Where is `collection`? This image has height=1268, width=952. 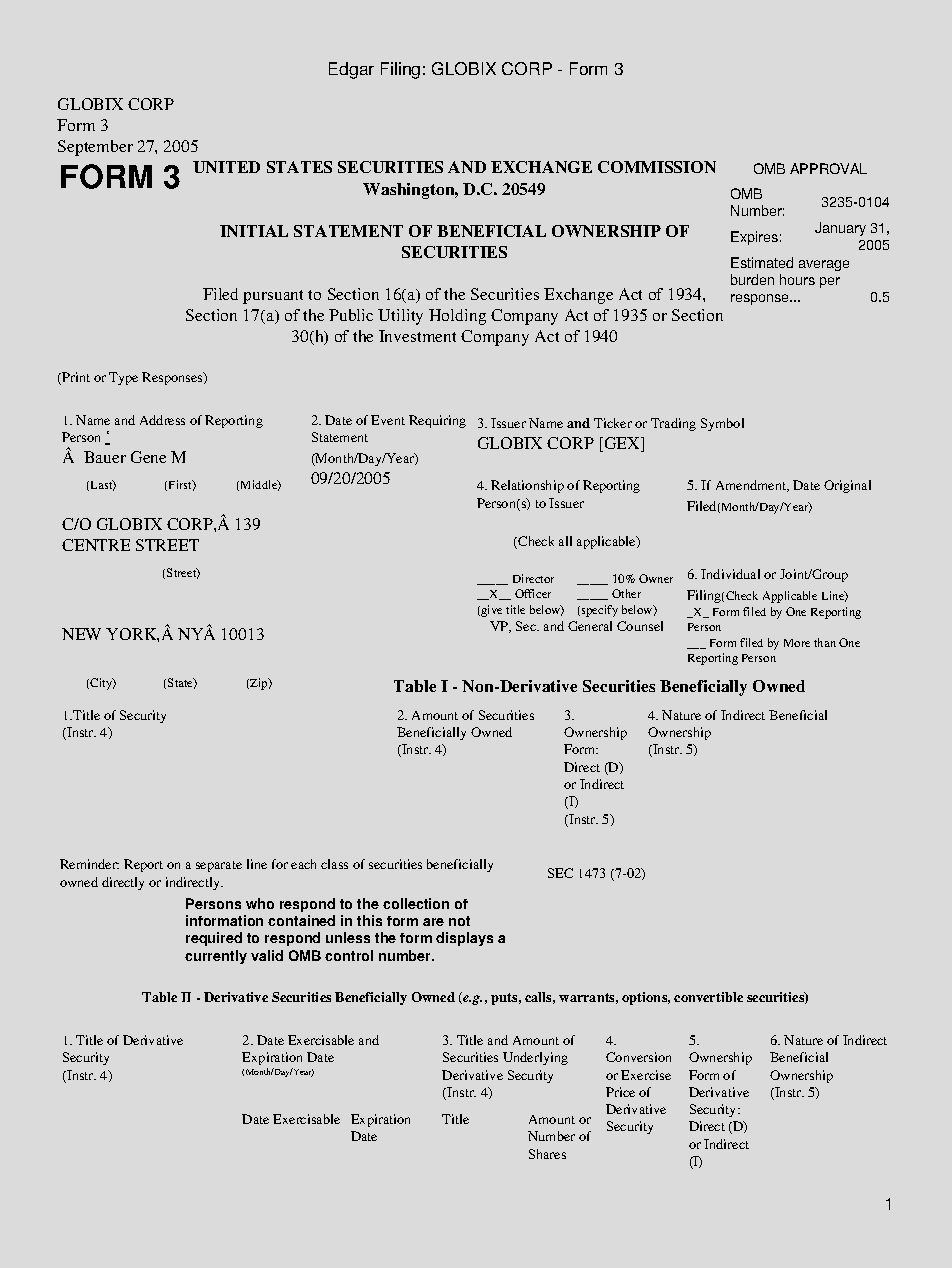 collection is located at coordinates (416, 903).
